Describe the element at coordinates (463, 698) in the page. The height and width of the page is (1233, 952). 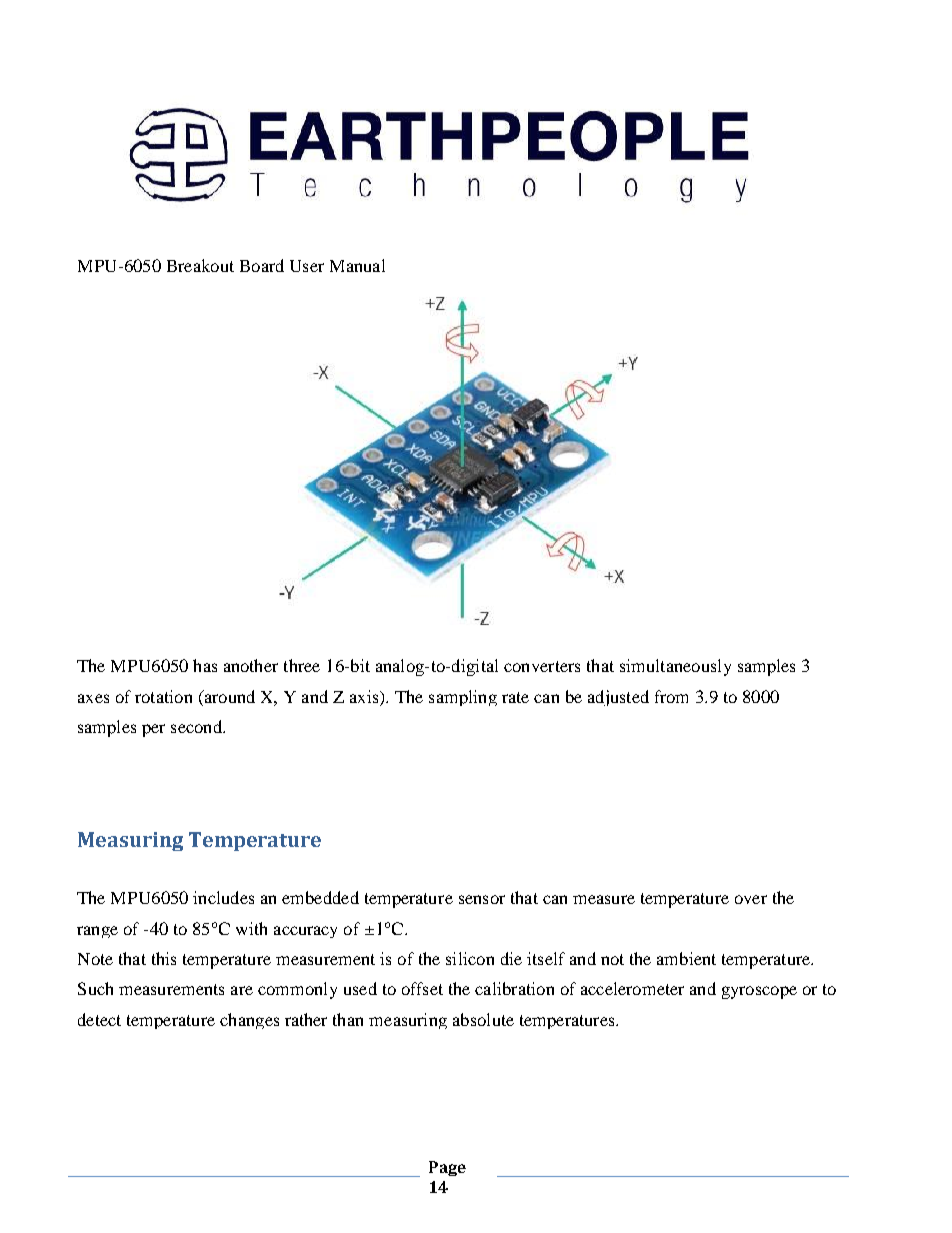
I see `sampling` at that location.
